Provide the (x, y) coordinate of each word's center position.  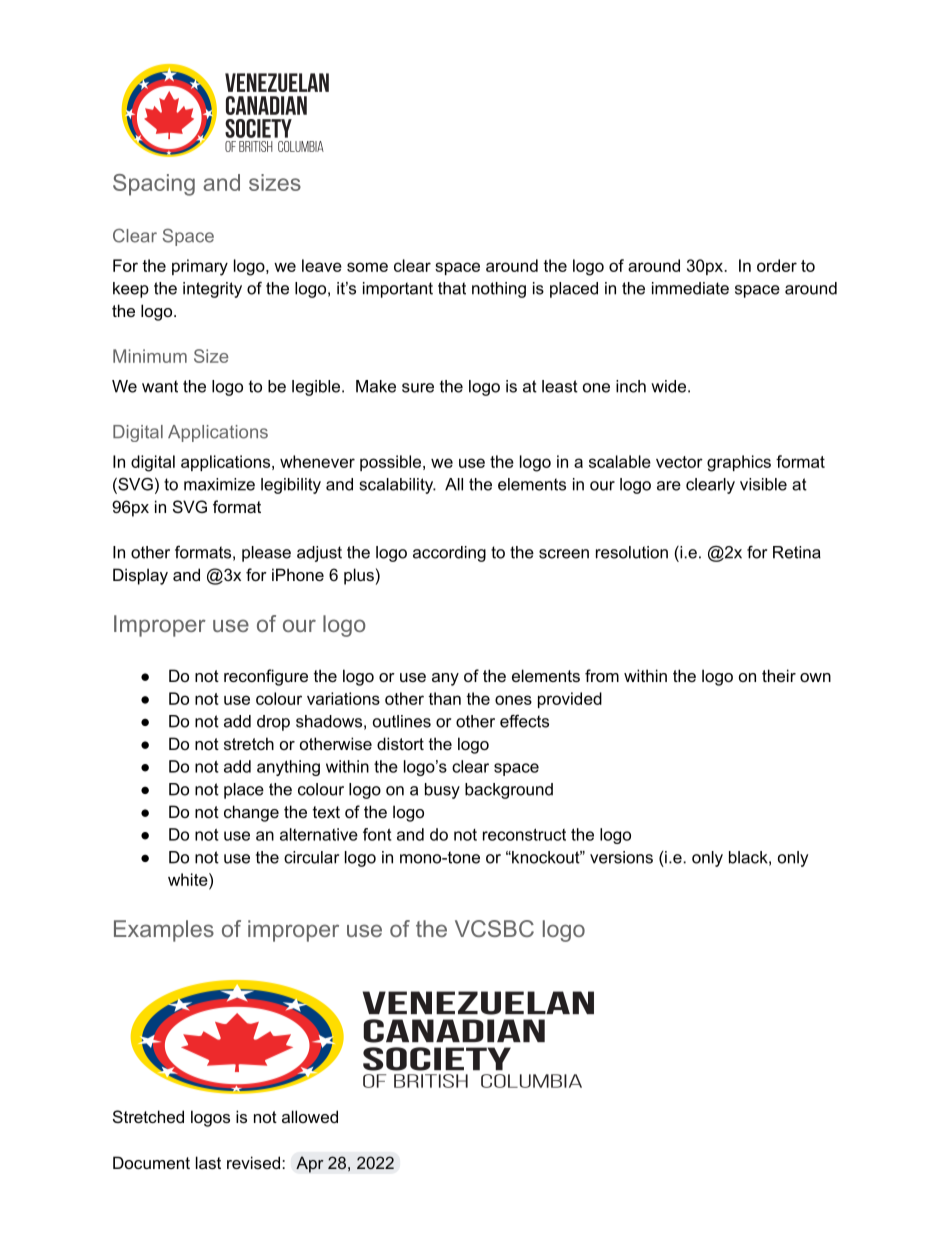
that (452, 288)
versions (621, 857)
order (777, 265)
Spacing (154, 185)
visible (763, 484)
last (208, 1162)
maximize (219, 484)
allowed (310, 1116)
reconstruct (524, 834)
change (251, 813)
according (449, 554)
